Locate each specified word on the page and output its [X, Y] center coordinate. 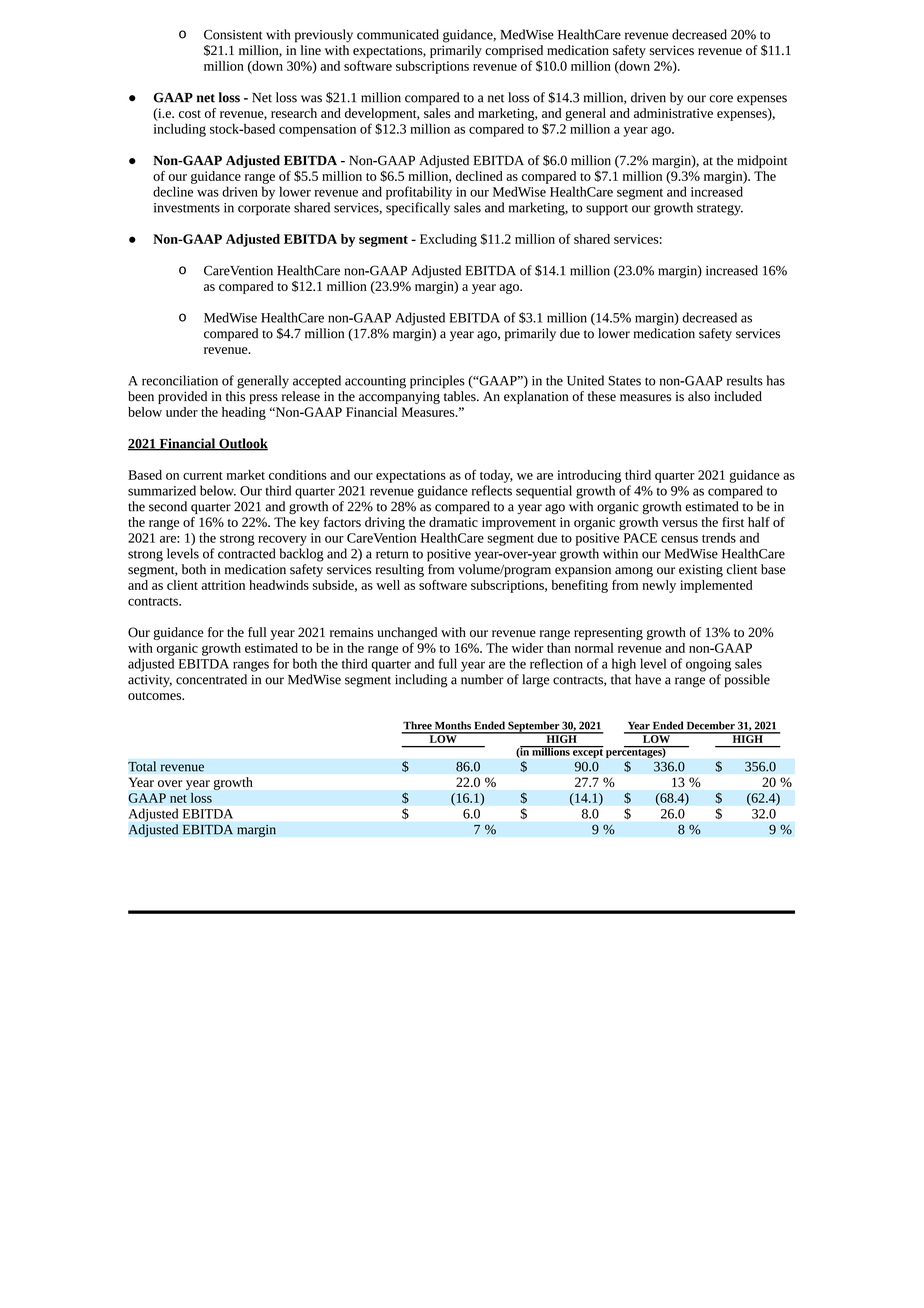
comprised [514, 51]
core [721, 99]
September [533, 727]
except [588, 753]
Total [142, 766]
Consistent [233, 35]
